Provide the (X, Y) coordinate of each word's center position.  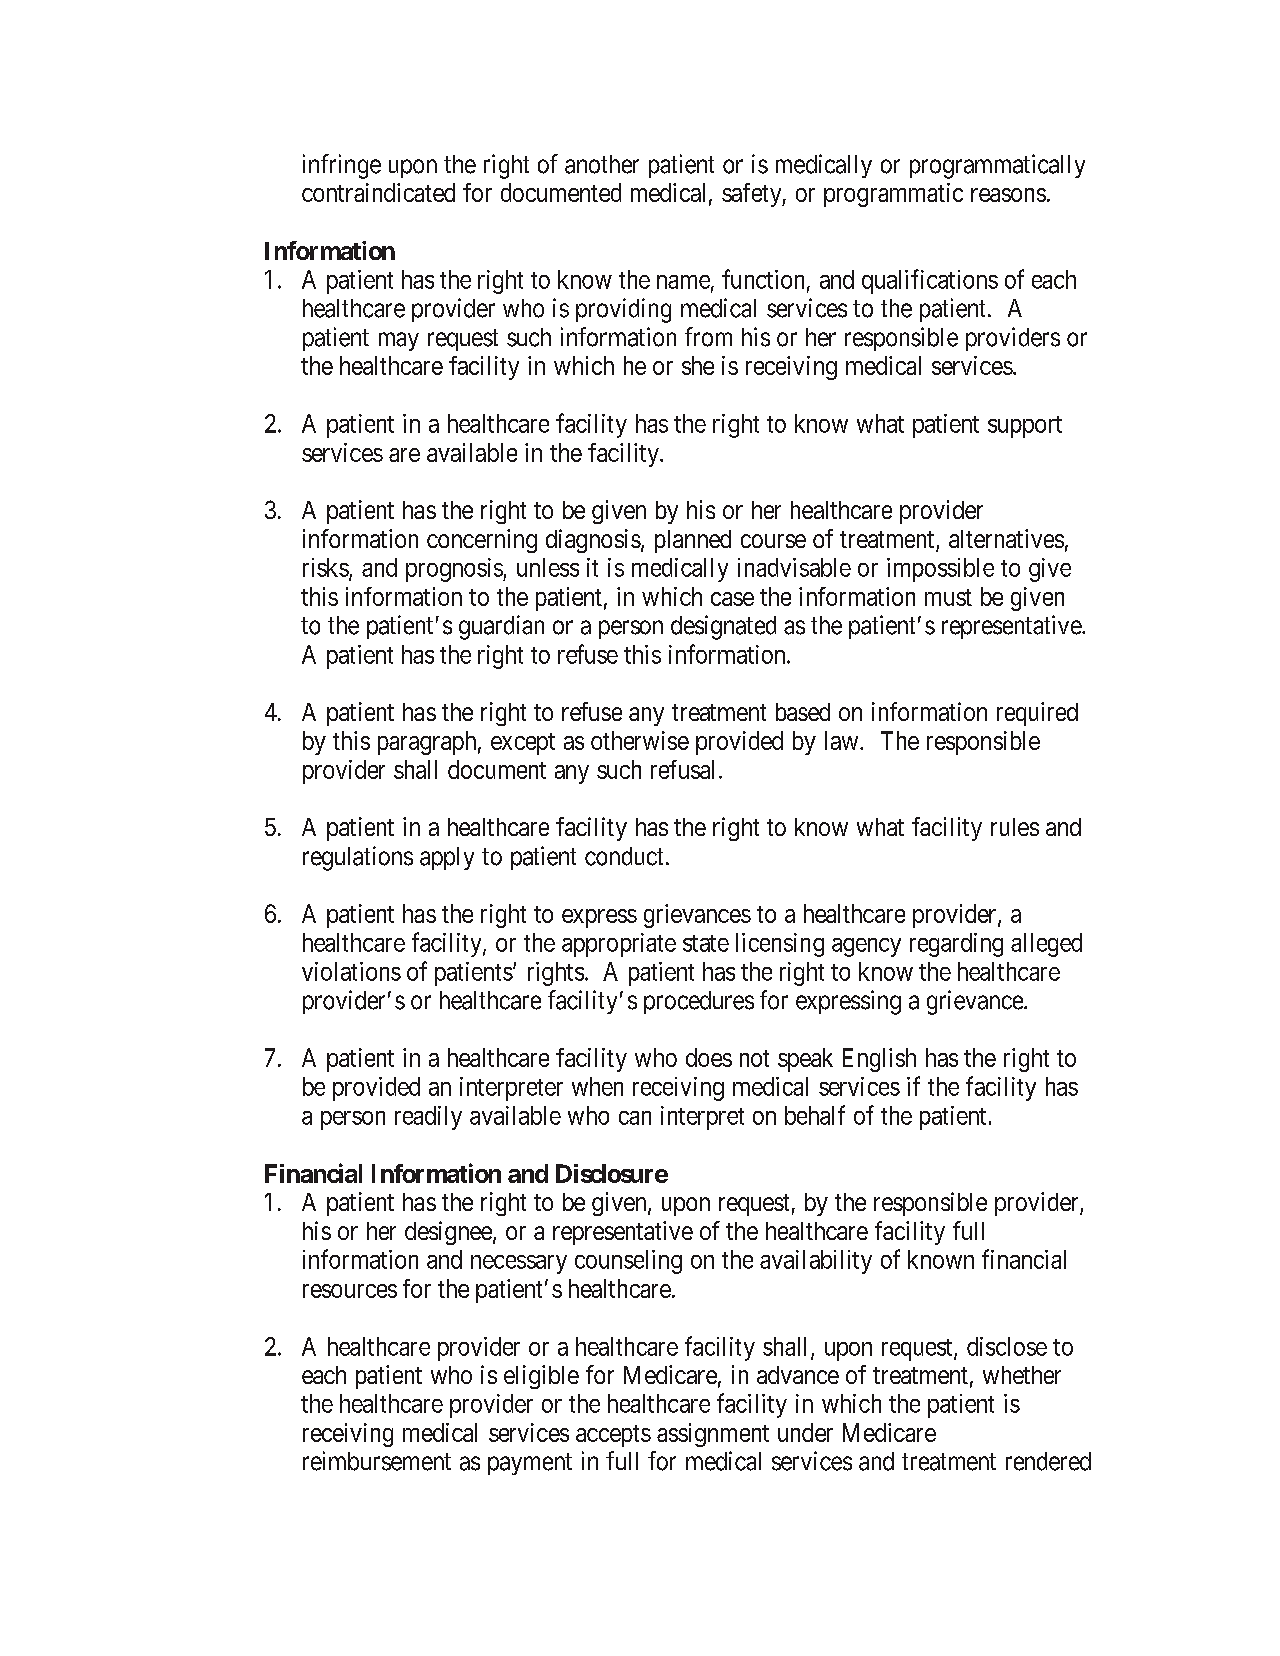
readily (428, 1118)
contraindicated (378, 192)
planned (693, 541)
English (879, 1060)
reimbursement (377, 1461)
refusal (685, 769)
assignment (713, 1435)
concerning (482, 541)
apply (447, 858)
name (683, 282)
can (635, 1118)
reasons (1008, 195)
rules (1015, 827)
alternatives (1006, 538)
